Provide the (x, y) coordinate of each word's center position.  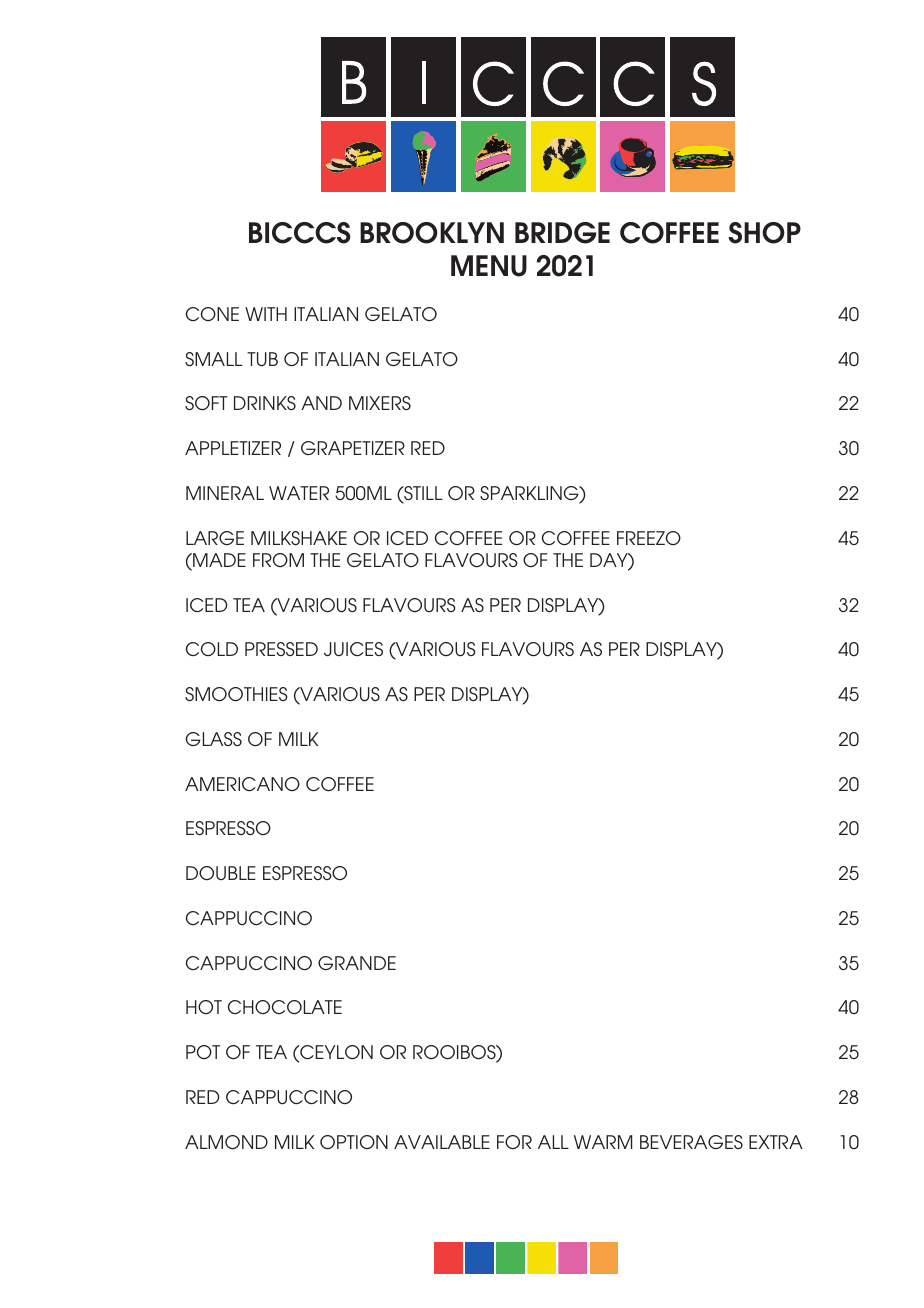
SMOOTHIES (236, 694)
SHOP (764, 233)
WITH (266, 314)
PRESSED (281, 649)
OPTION (354, 1142)
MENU (489, 266)
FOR (514, 1142)
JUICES (353, 649)
